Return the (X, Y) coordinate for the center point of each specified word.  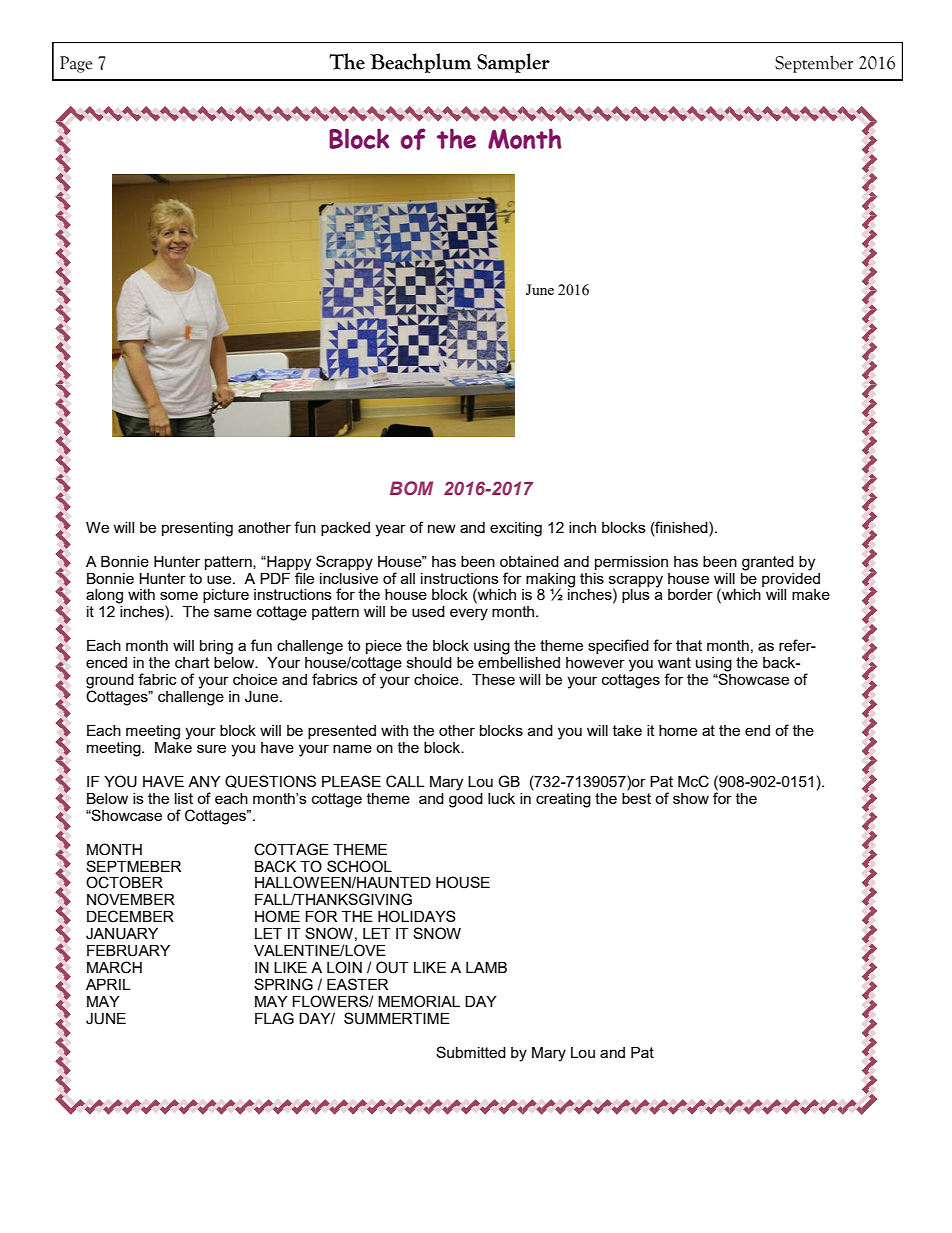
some (179, 595)
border (690, 594)
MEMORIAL (419, 1001)
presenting (197, 529)
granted (768, 563)
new (442, 528)
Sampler (513, 63)
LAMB (486, 967)
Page (76, 64)
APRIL (108, 984)
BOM (411, 488)
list (184, 798)
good (466, 799)
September (814, 64)
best (636, 797)
